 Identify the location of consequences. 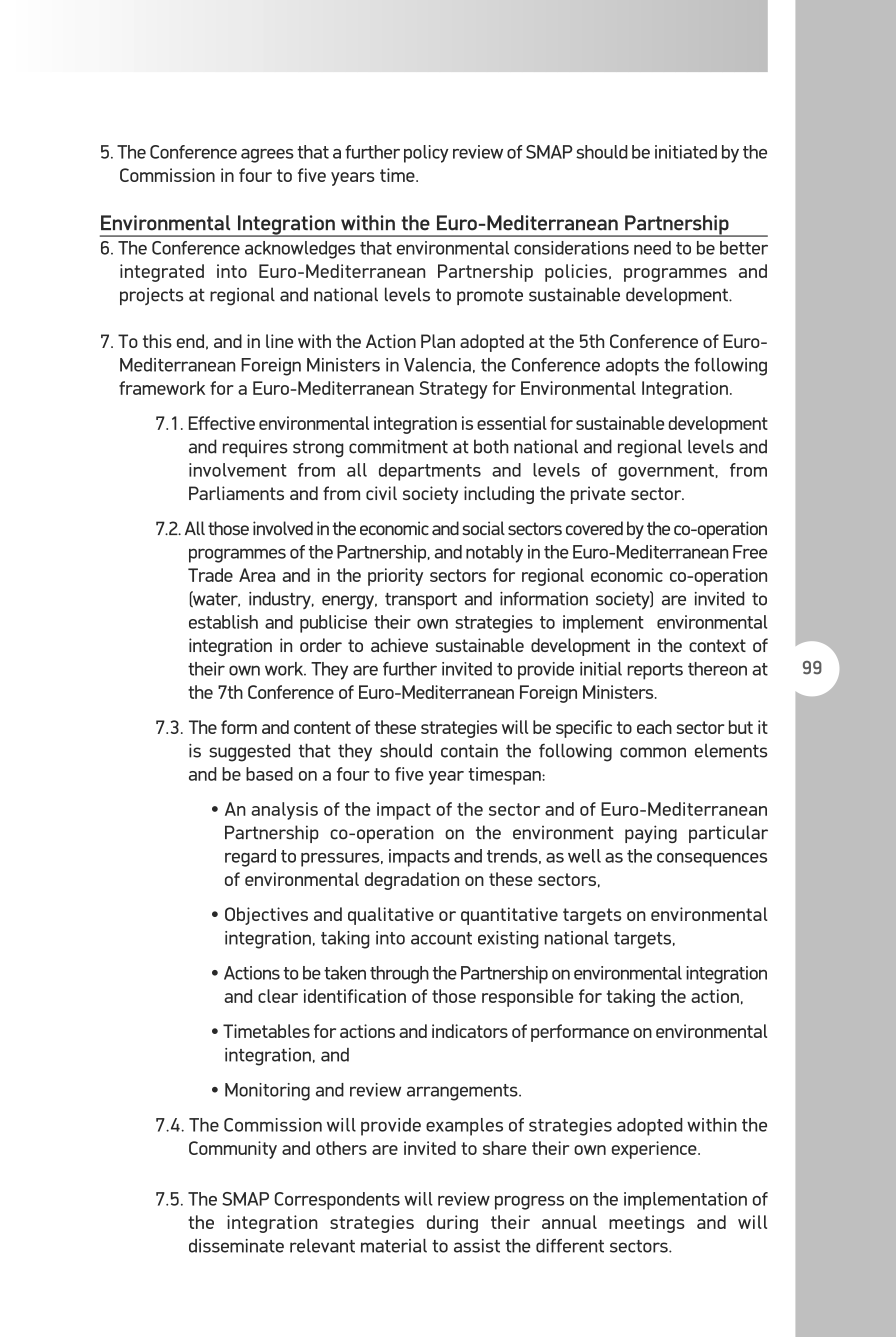
(712, 860).
